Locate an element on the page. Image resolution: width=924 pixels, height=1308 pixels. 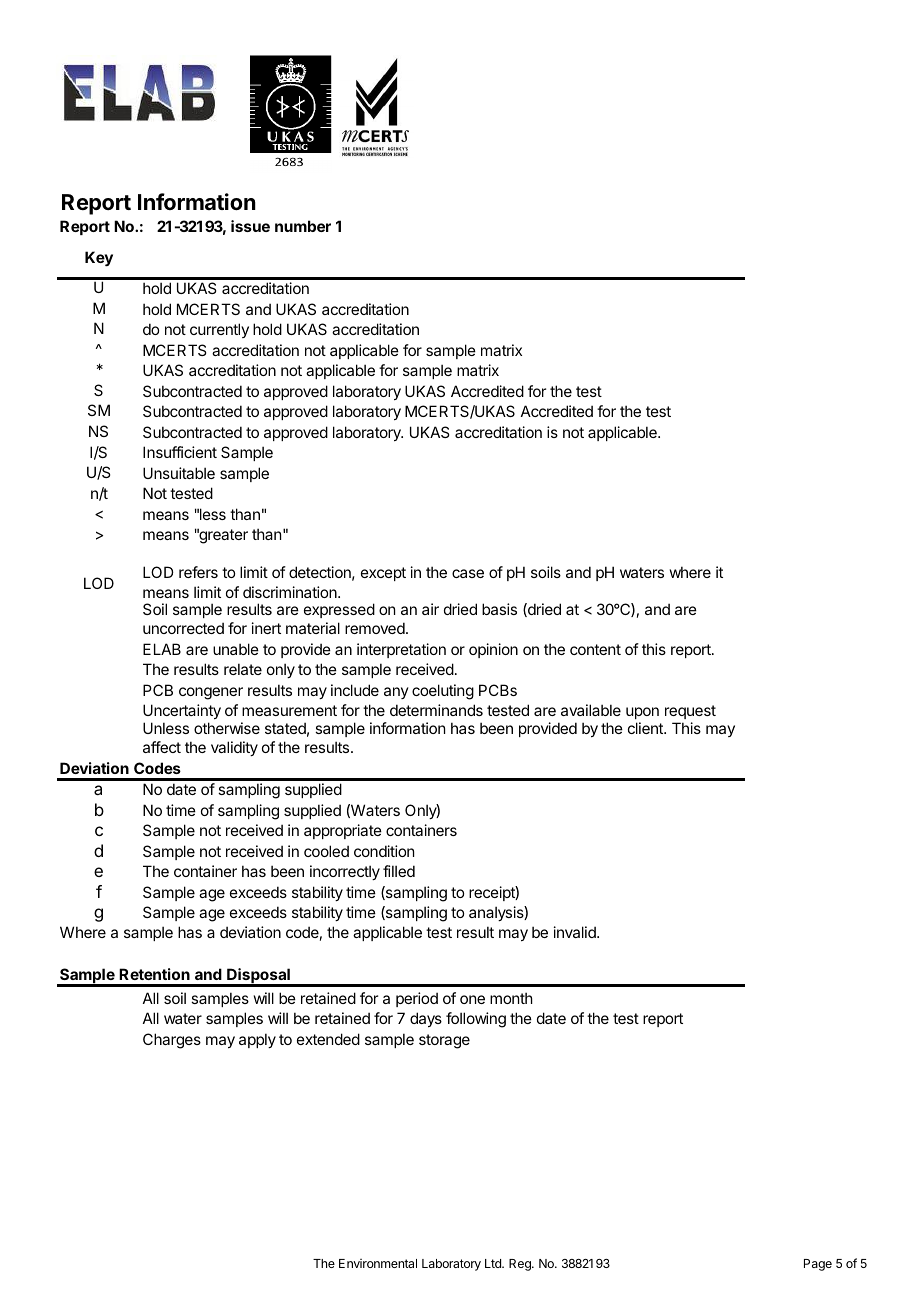
case is located at coordinates (468, 573).
